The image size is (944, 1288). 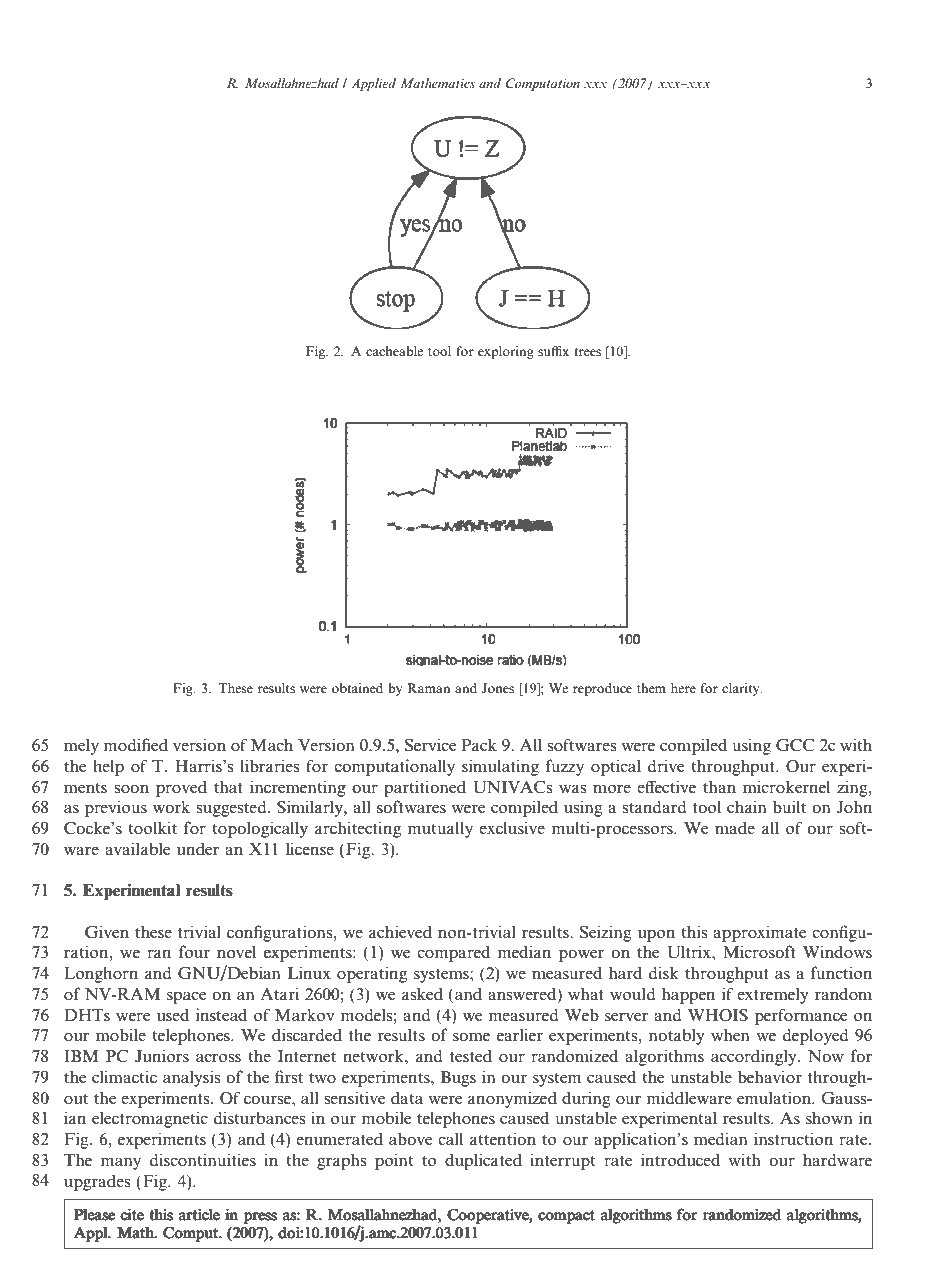 What do you see at coordinates (795, 745) in the screenshot?
I see `GCC` at bounding box center [795, 745].
